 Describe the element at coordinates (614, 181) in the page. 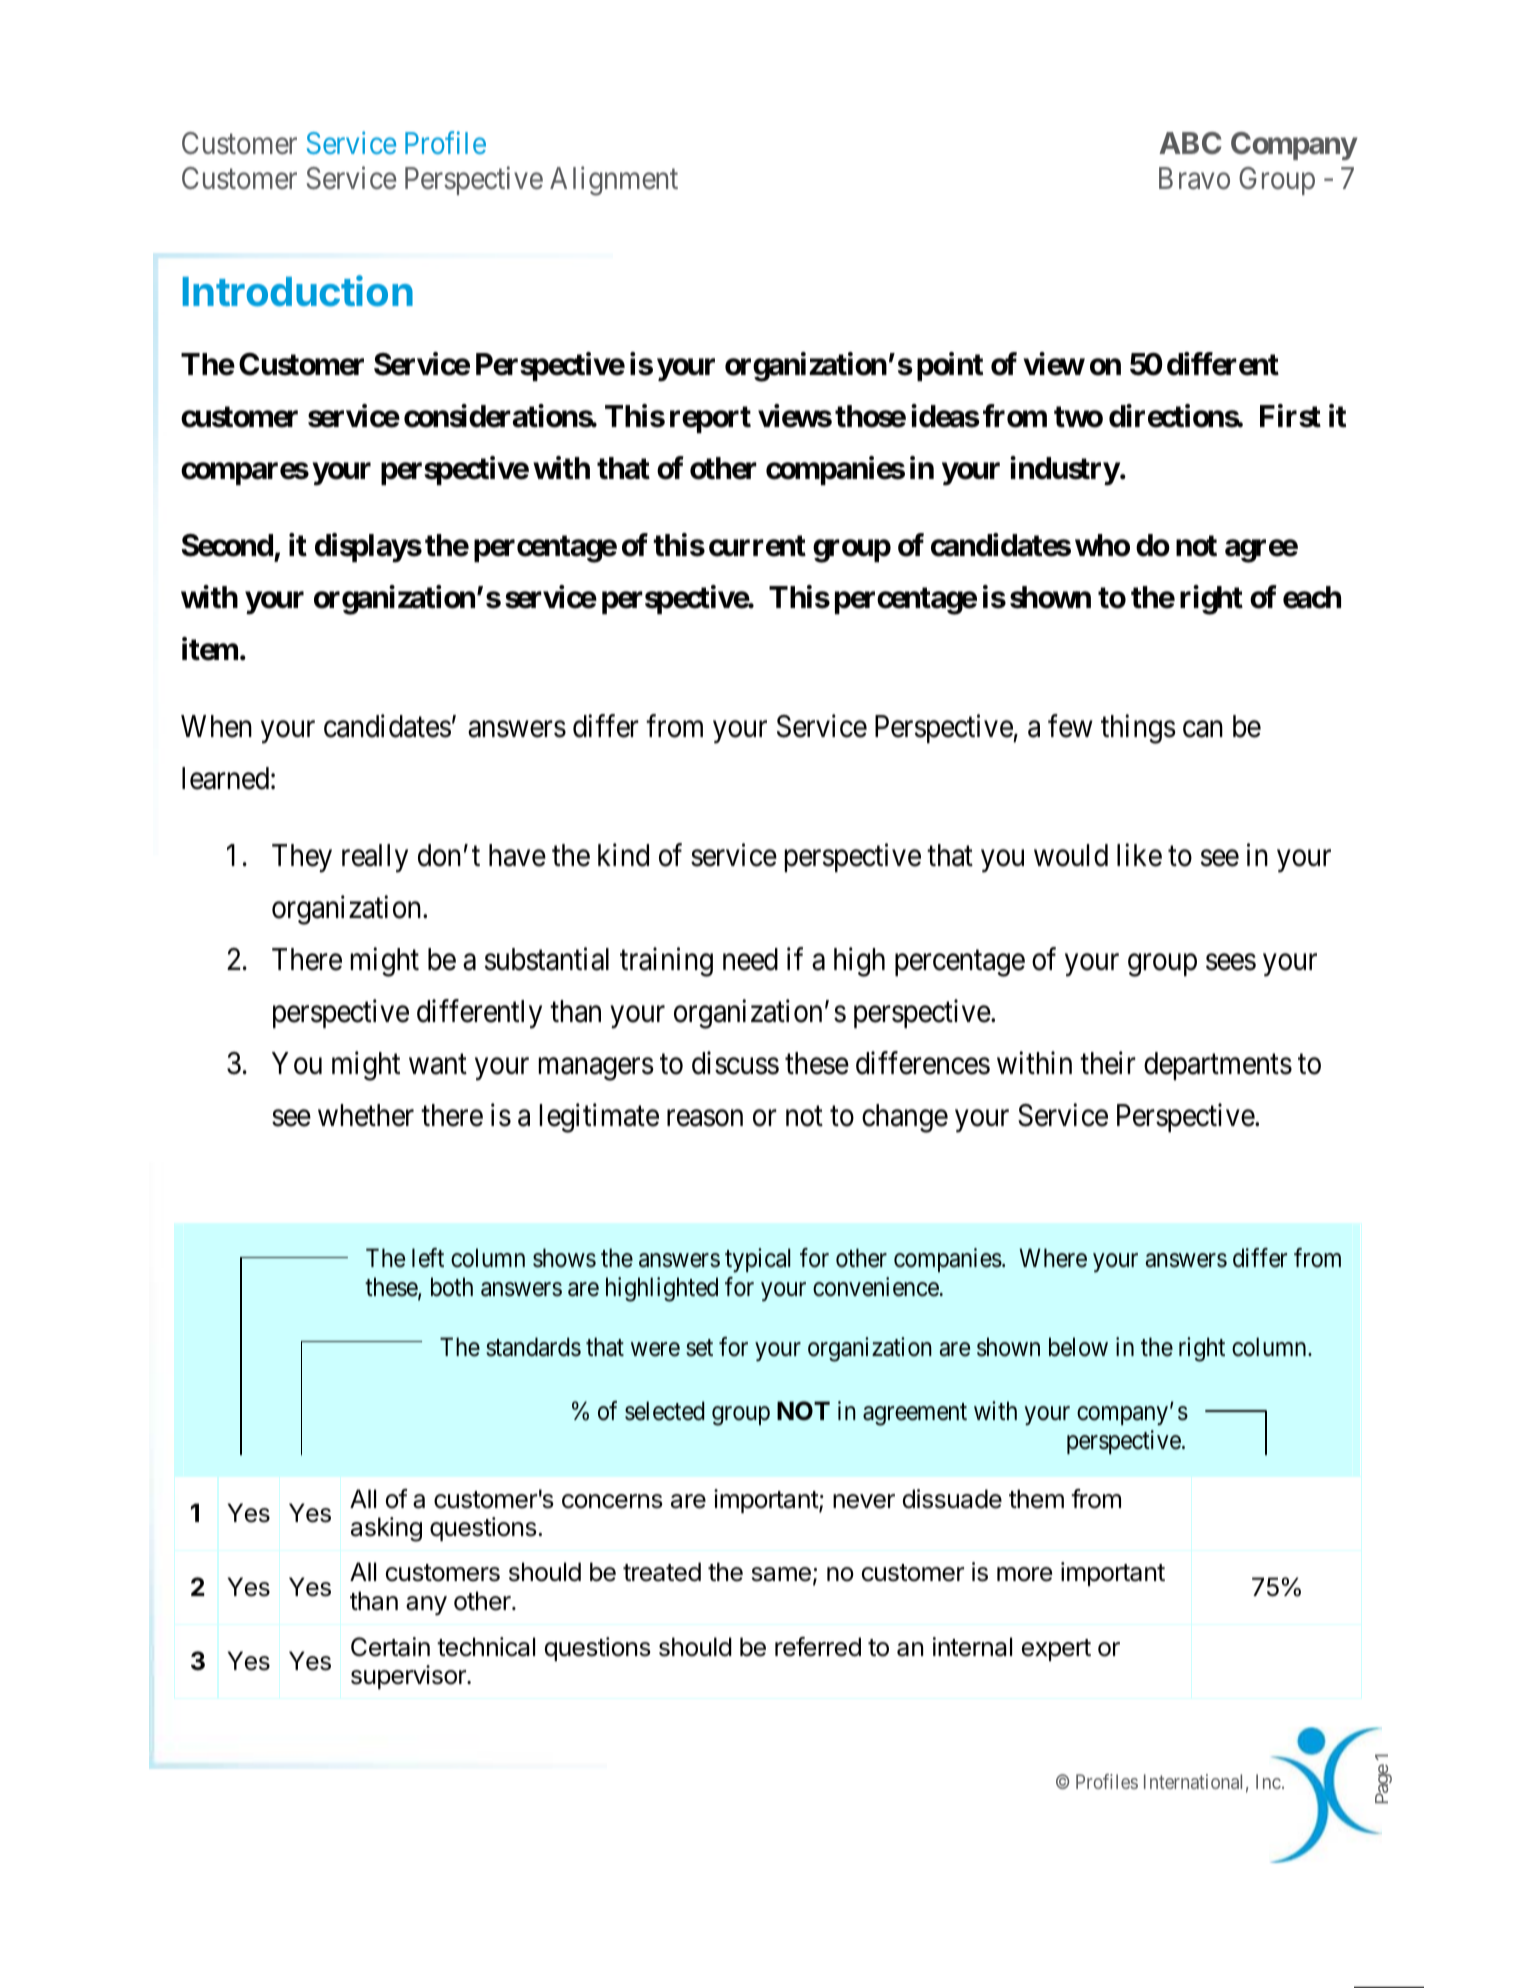

I see `Alignment` at that location.
